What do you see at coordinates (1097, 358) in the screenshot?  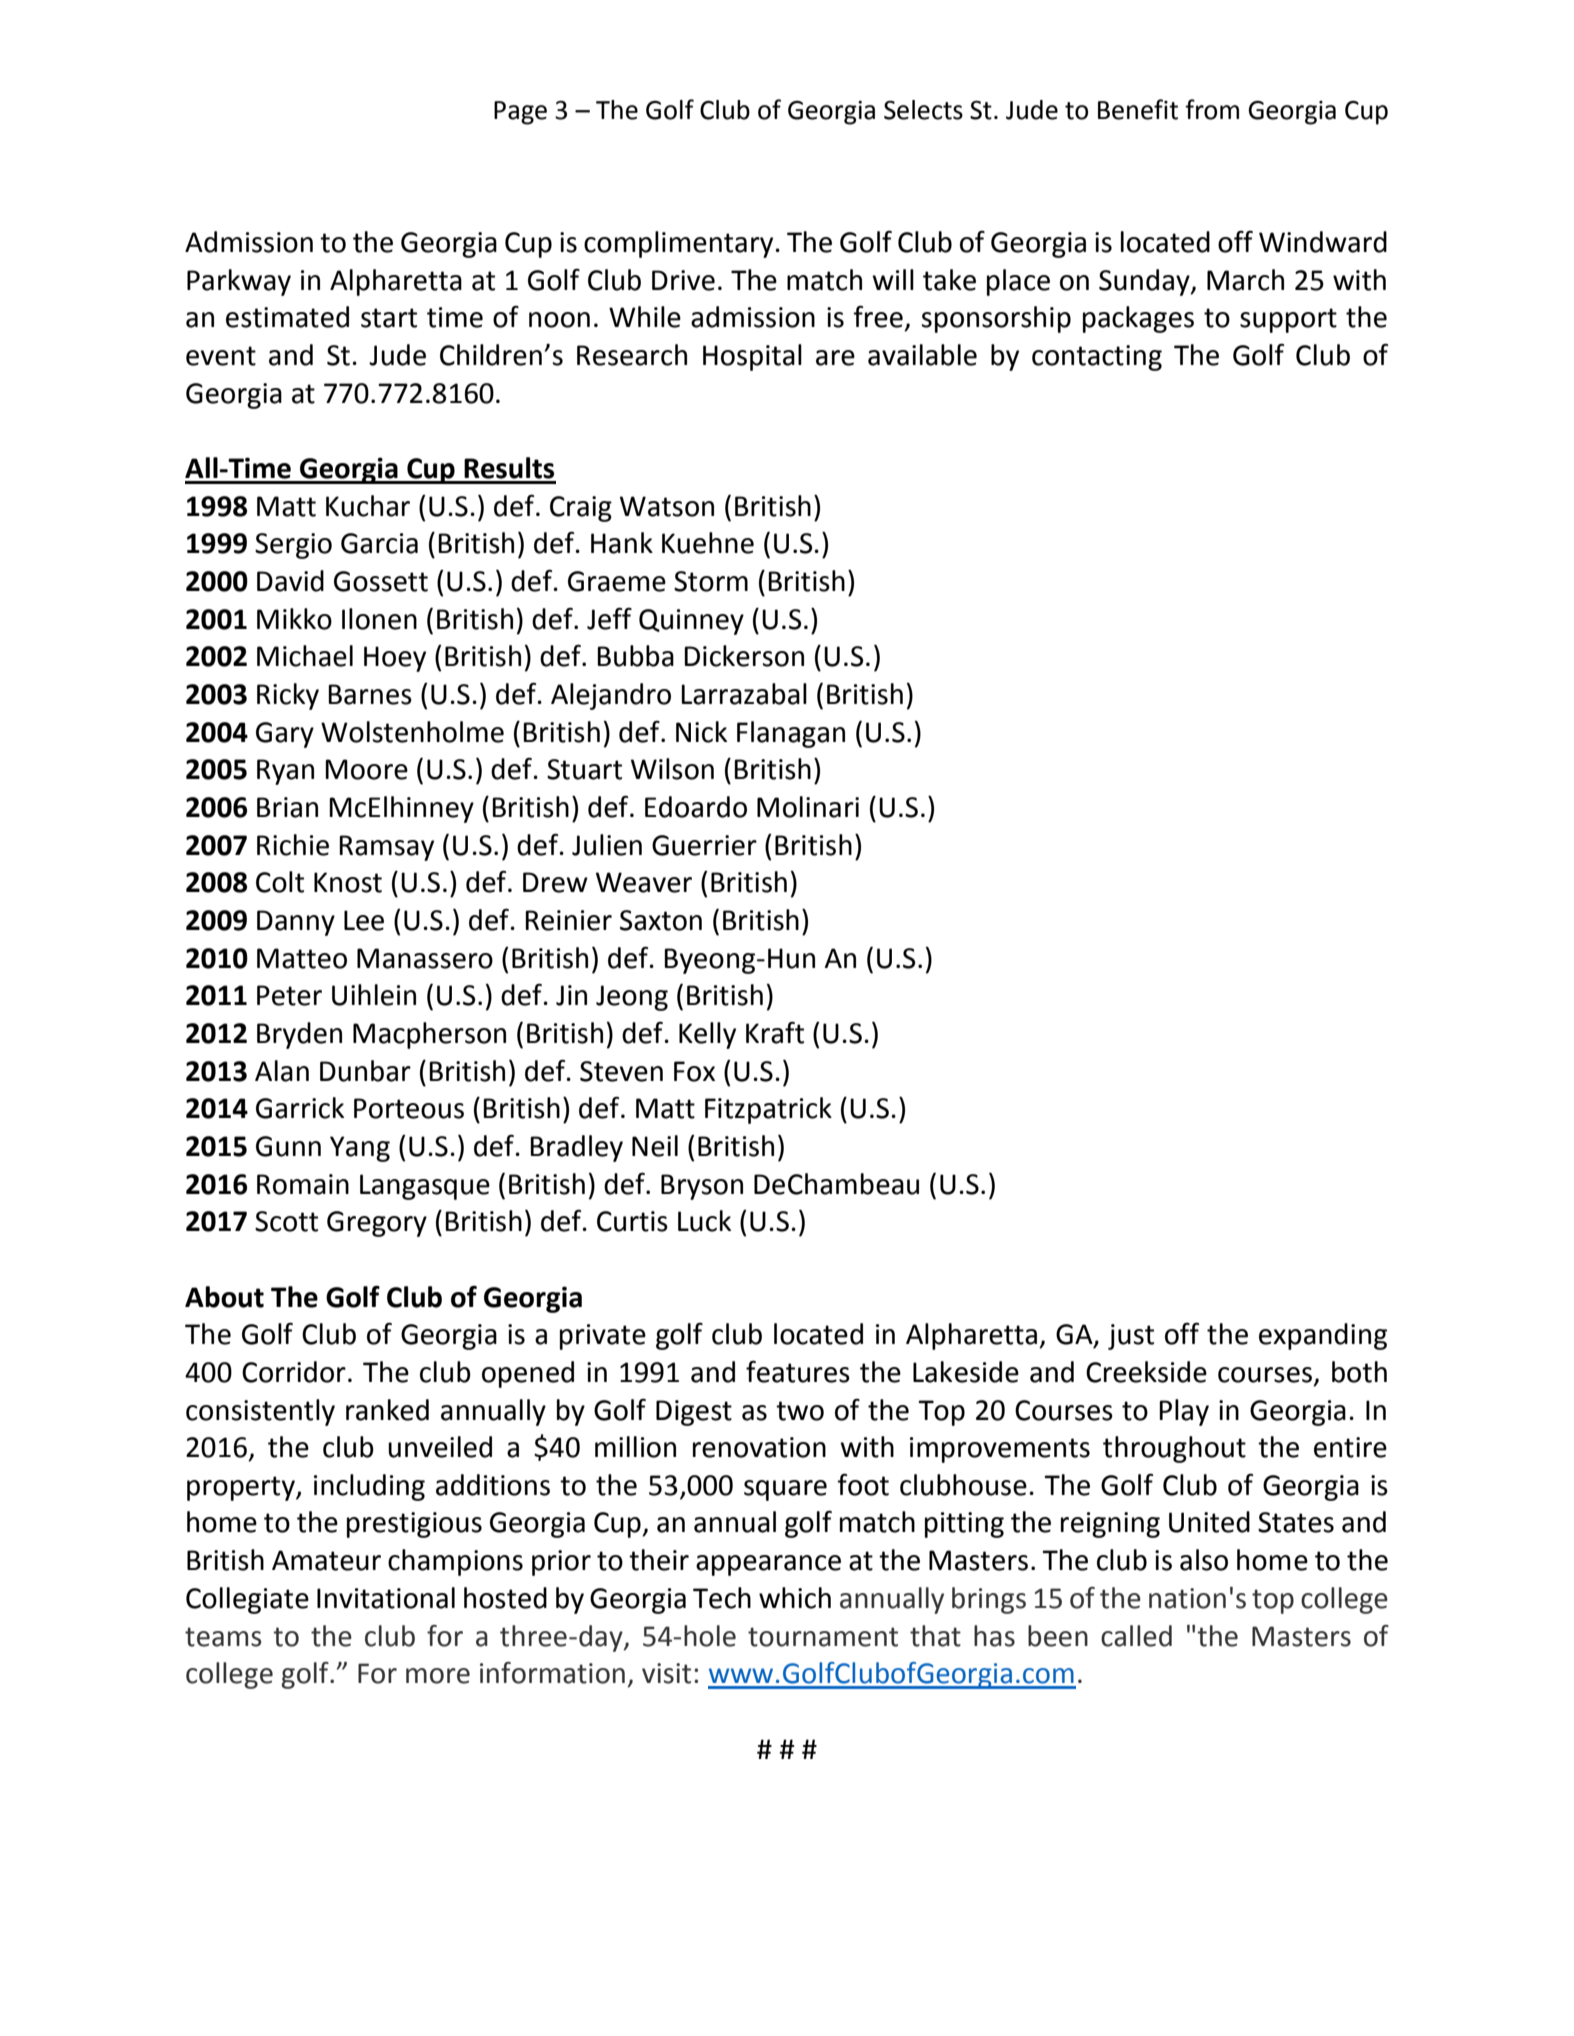 I see `contacting` at bounding box center [1097, 358].
